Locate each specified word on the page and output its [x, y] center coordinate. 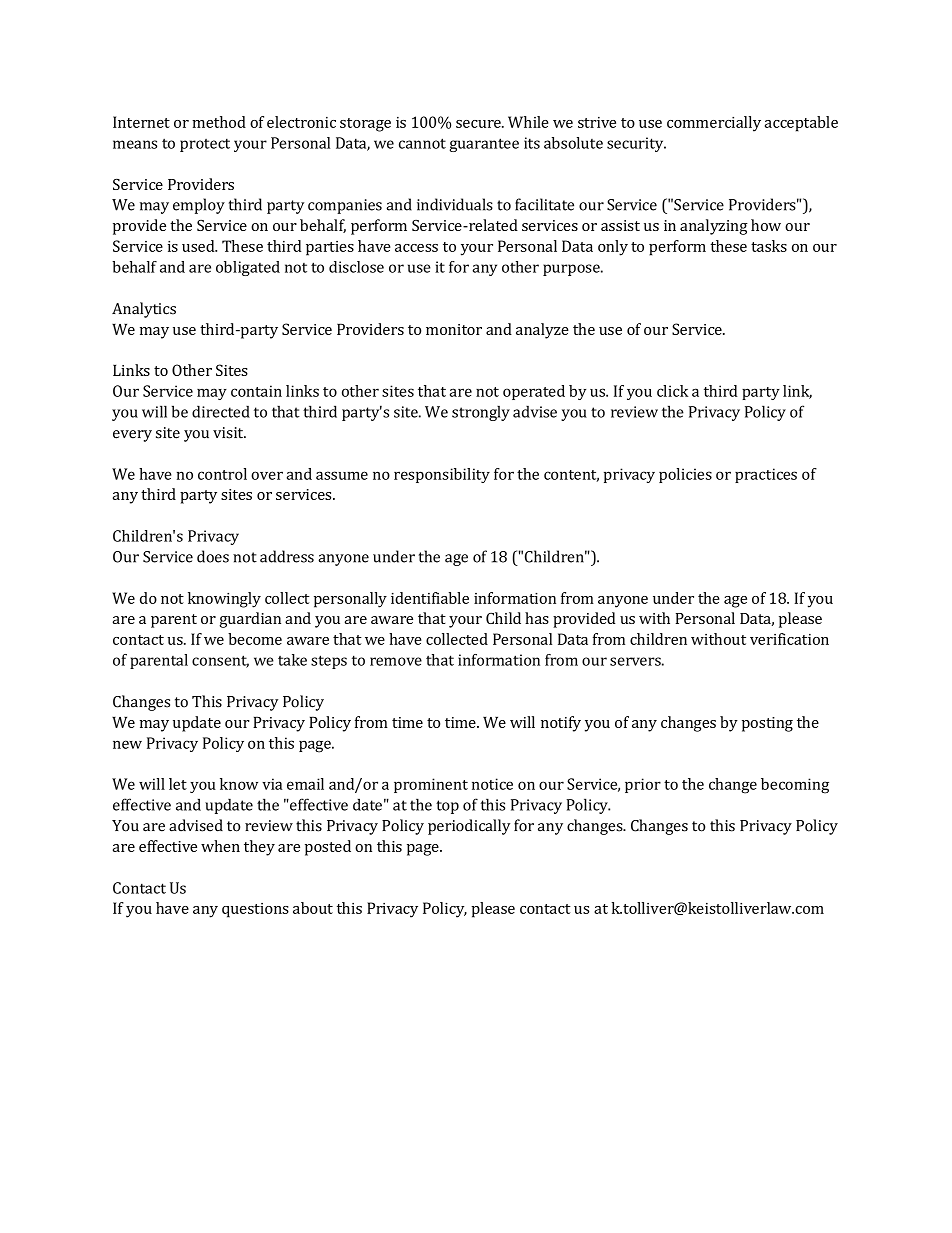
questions [255, 910]
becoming [795, 786]
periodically [469, 827]
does [213, 556]
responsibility [442, 475]
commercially [714, 124]
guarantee [484, 145]
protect [205, 145]
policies [685, 475]
